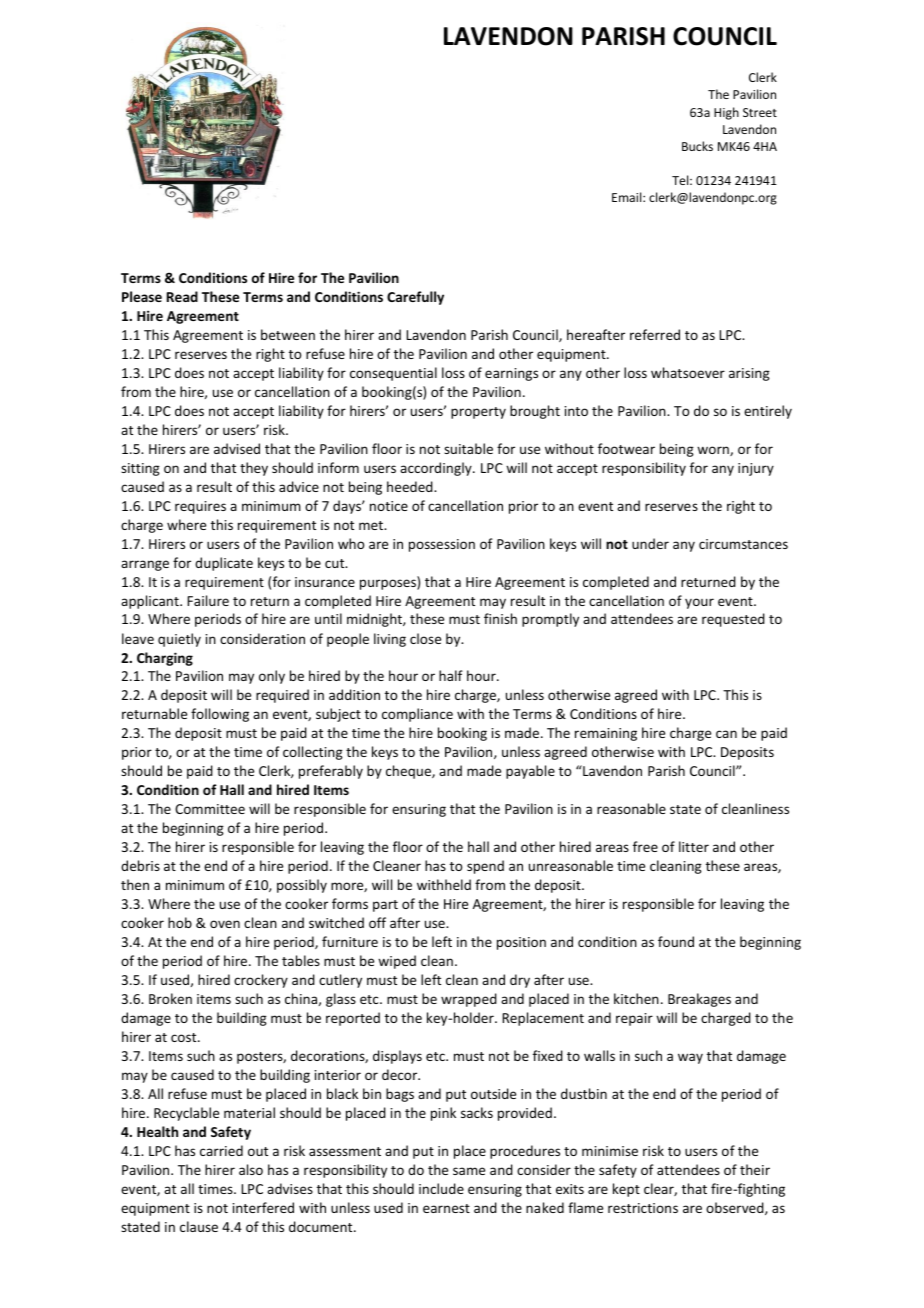 The image size is (924, 1308). What do you see at coordinates (182, 296) in the document?
I see `Read` at bounding box center [182, 296].
